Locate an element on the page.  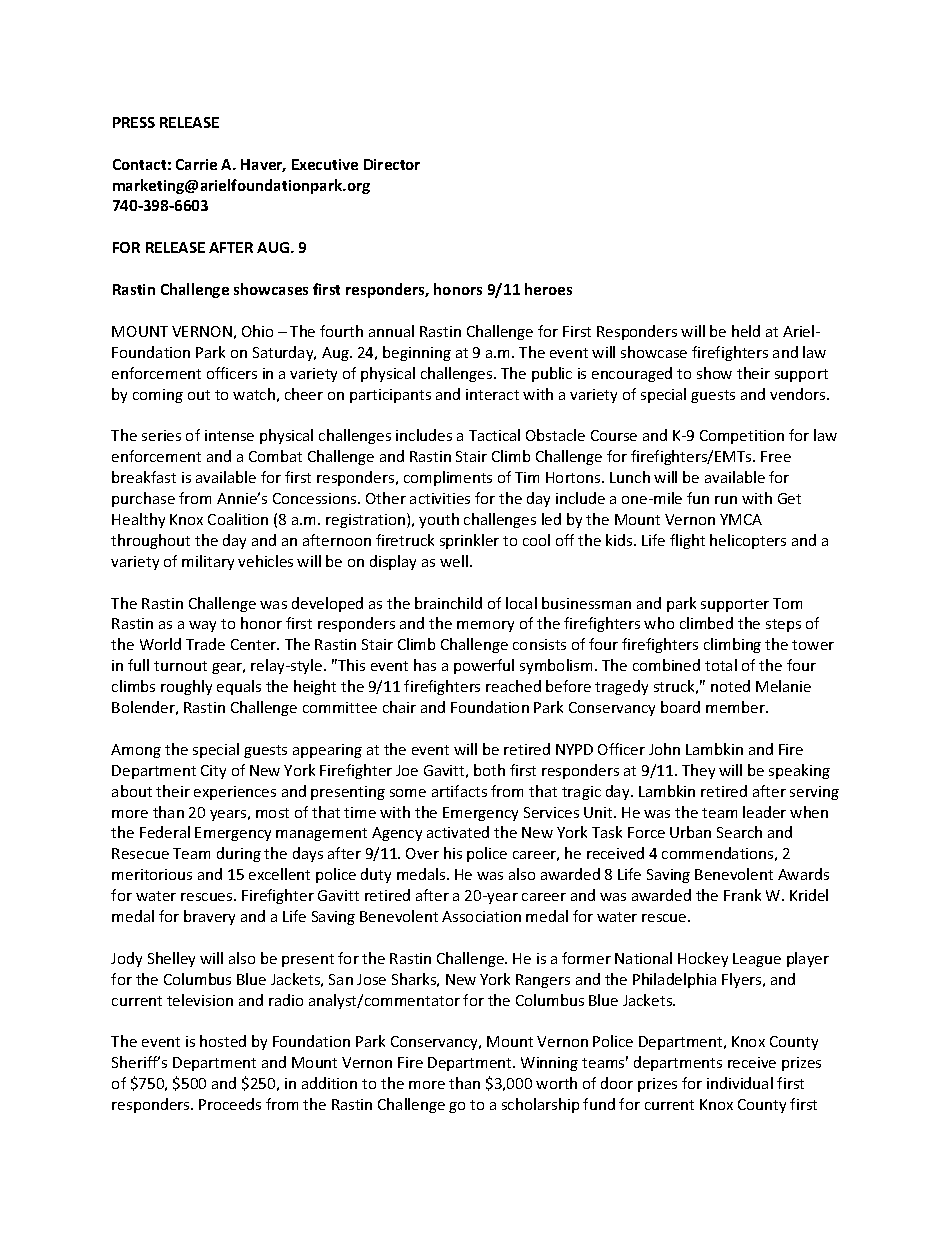
held is located at coordinates (746, 331).
